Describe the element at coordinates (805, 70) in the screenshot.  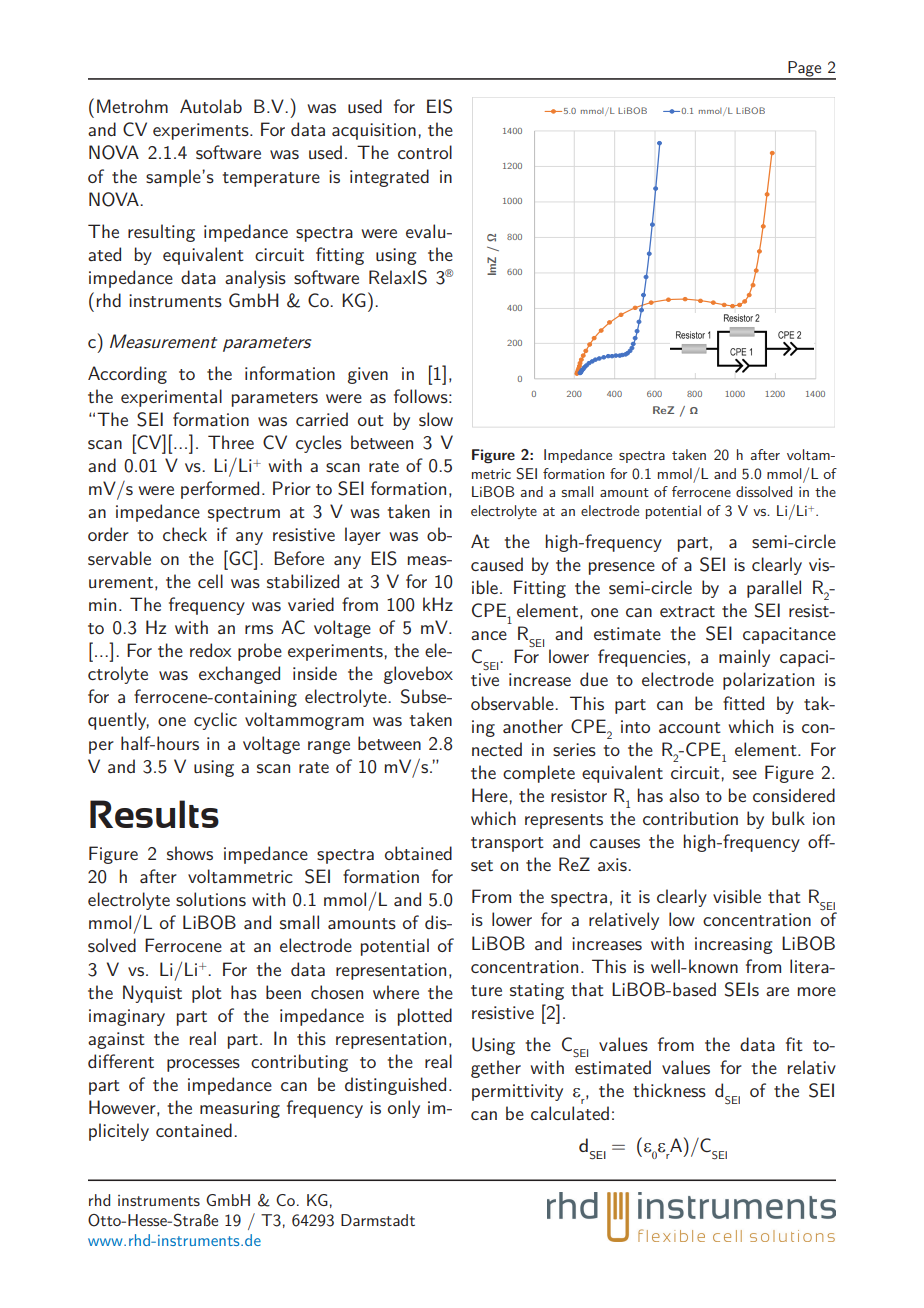
I see `Page` at that location.
